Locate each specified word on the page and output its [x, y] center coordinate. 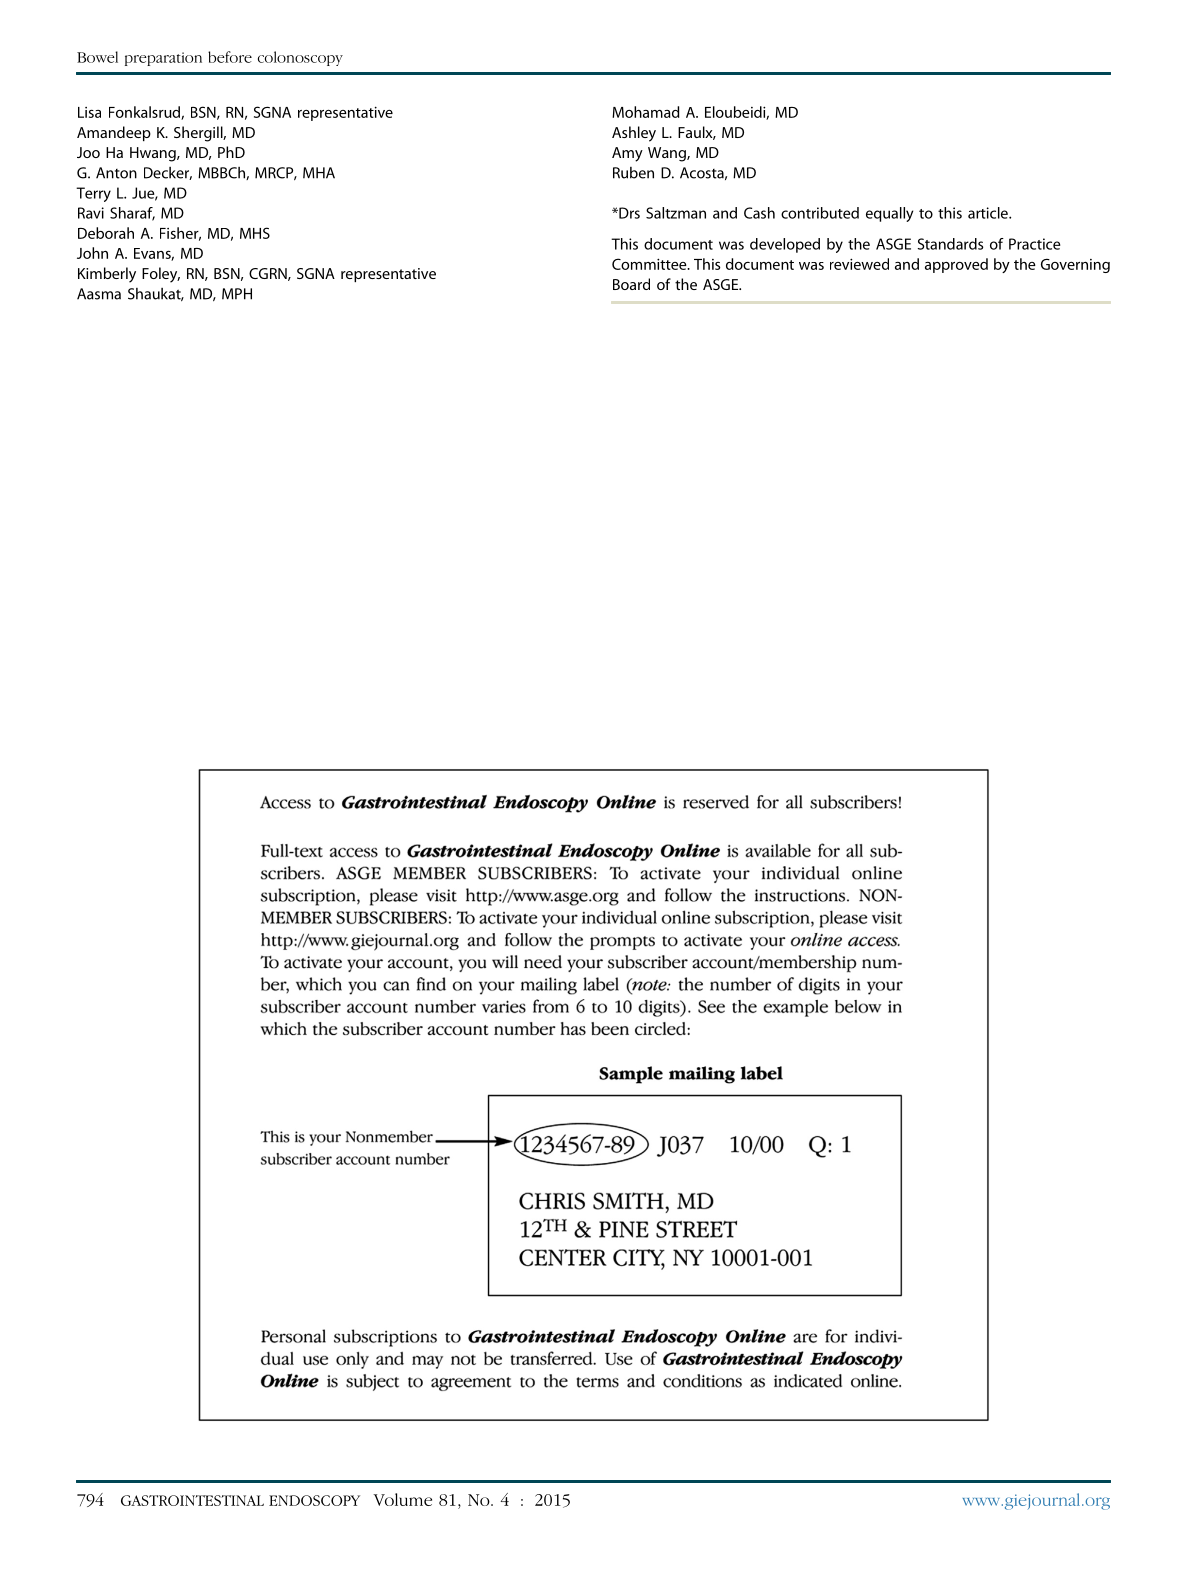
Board [631, 284]
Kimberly [107, 275]
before [230, 57]
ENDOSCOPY [314, 1500]
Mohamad [646, 112]
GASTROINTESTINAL [192, 1500]
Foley [161, 275]
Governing [1075, 266]
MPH [237, 294]
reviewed [859, 264]
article [989, 213]
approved [956, 265]
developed [785, 245]
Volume [402, 1499]
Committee [650, 264]
